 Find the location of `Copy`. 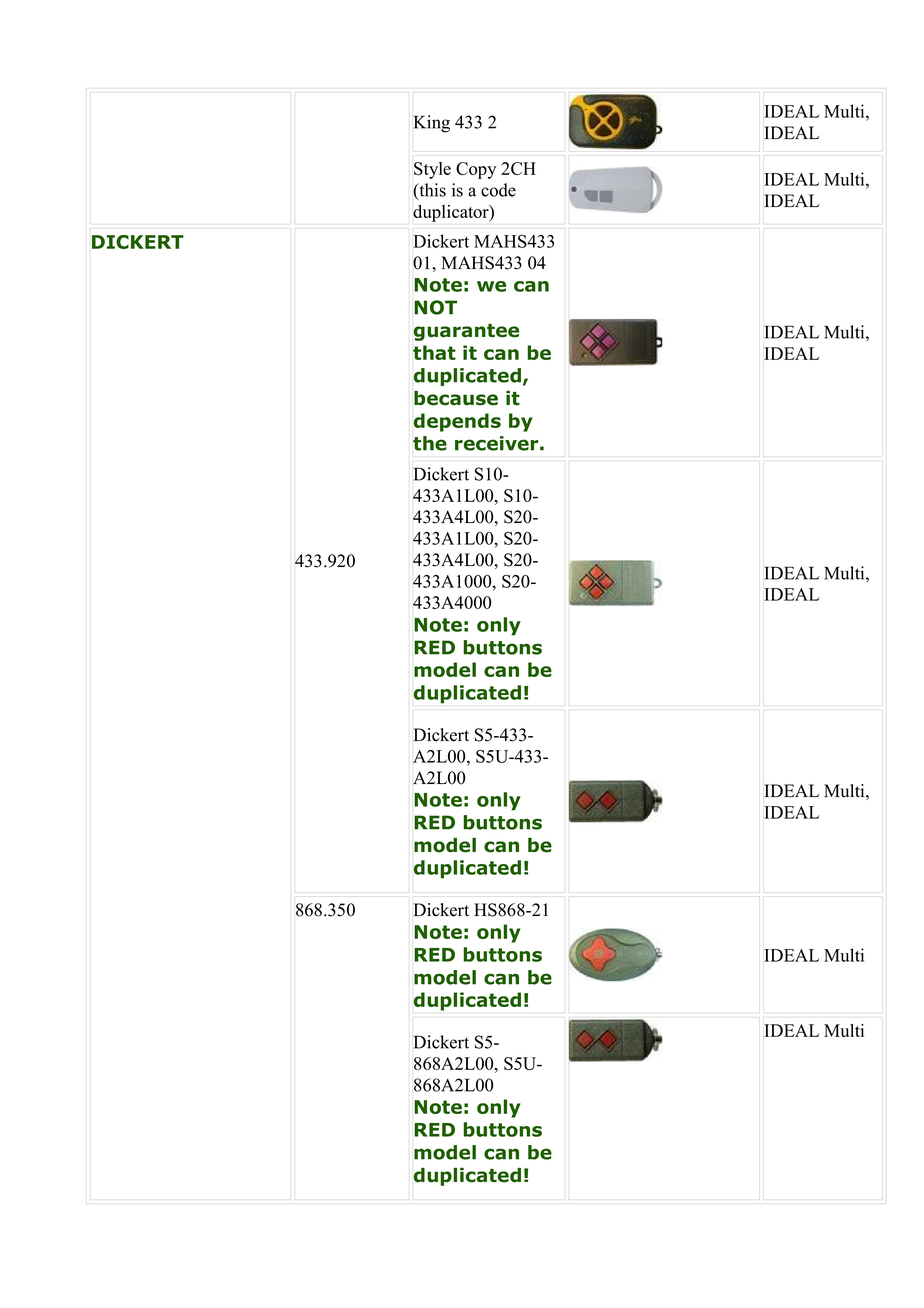

Copy is located at coordinates (476, 170).
